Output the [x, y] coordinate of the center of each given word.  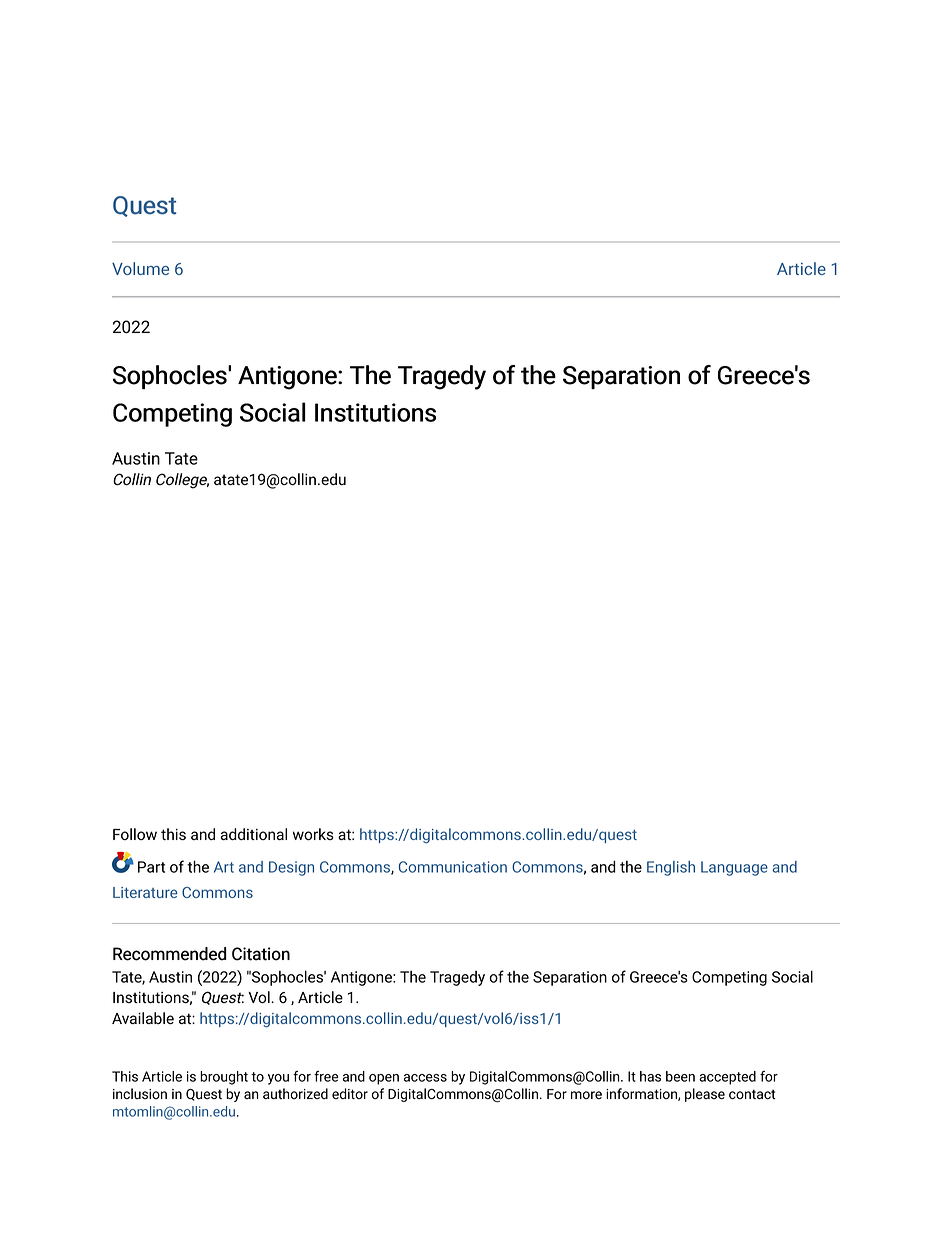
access [425, 1078]
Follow [135, 834]
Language [734, 868]
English [671, 868]
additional [254, 834]
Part [151, 867]
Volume [140, 268]
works [313, 834]
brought [224, 1078]
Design [291, 868]
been [680, 1076]
